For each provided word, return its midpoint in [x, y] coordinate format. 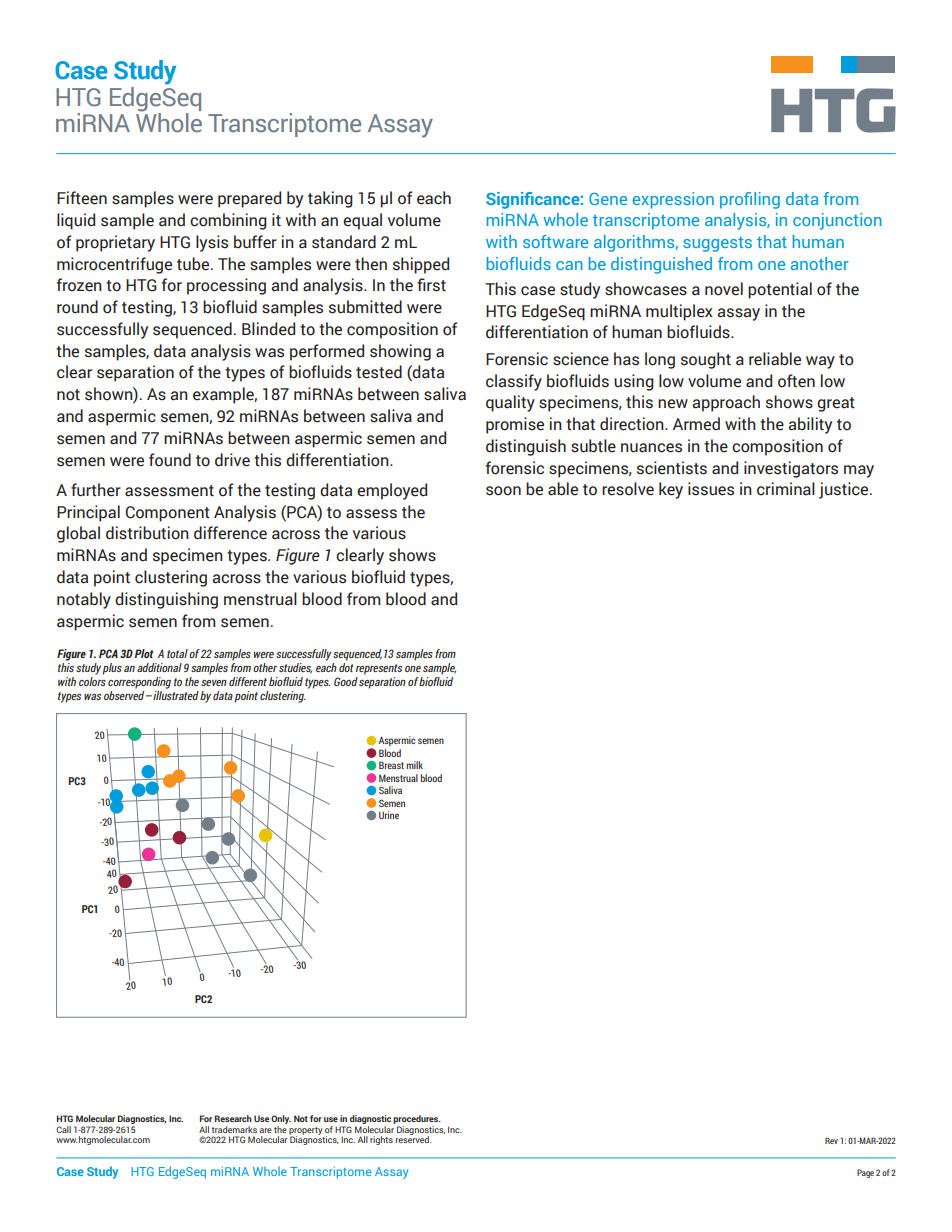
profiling [750, 200]
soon [503, 491]
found [170, 460]
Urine [389, 815]
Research [233, 1118]
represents [379, 669]
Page [865, 1173]
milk [415, 765]
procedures [417, 1119]
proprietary [115, 243]
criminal [786, 489]
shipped [421, 265]
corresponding [139, 683]
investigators [791, 469]
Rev [831, 1140]
